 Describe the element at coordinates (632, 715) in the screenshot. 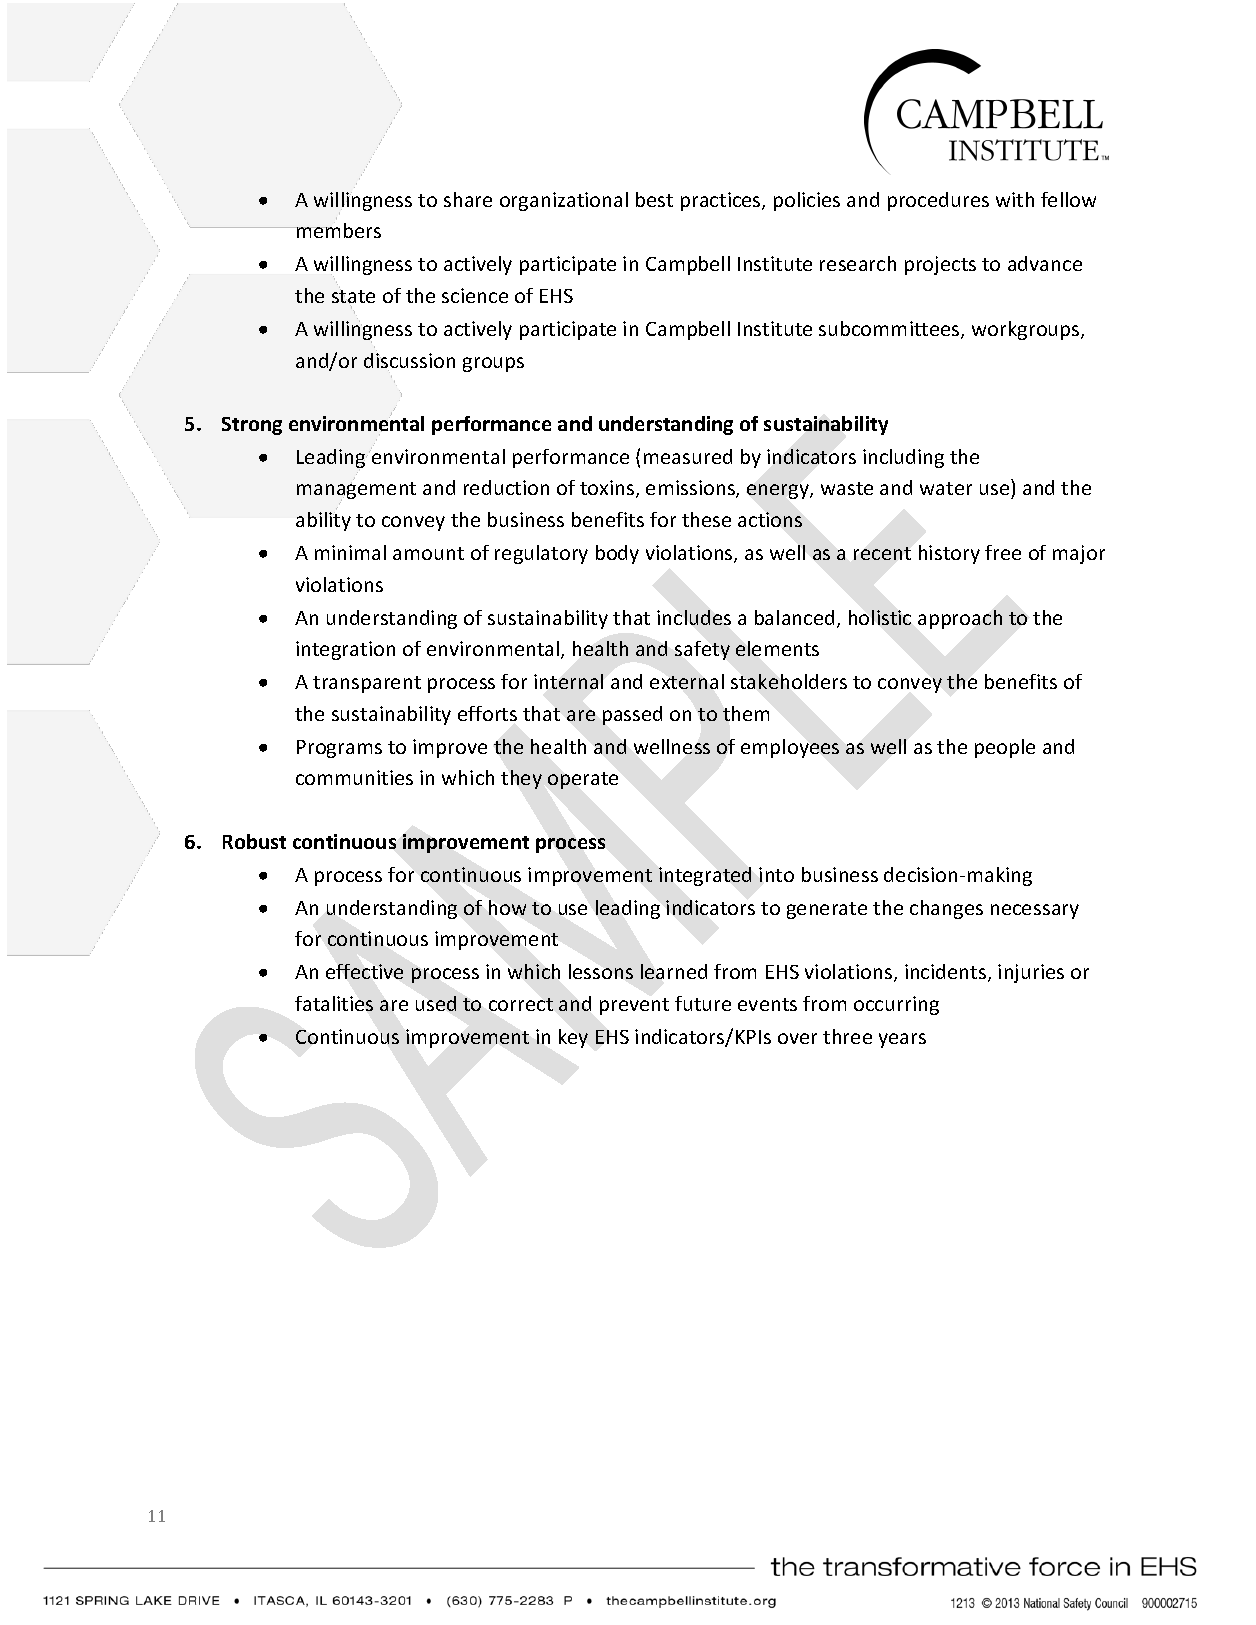

I see `passed` at that location.
